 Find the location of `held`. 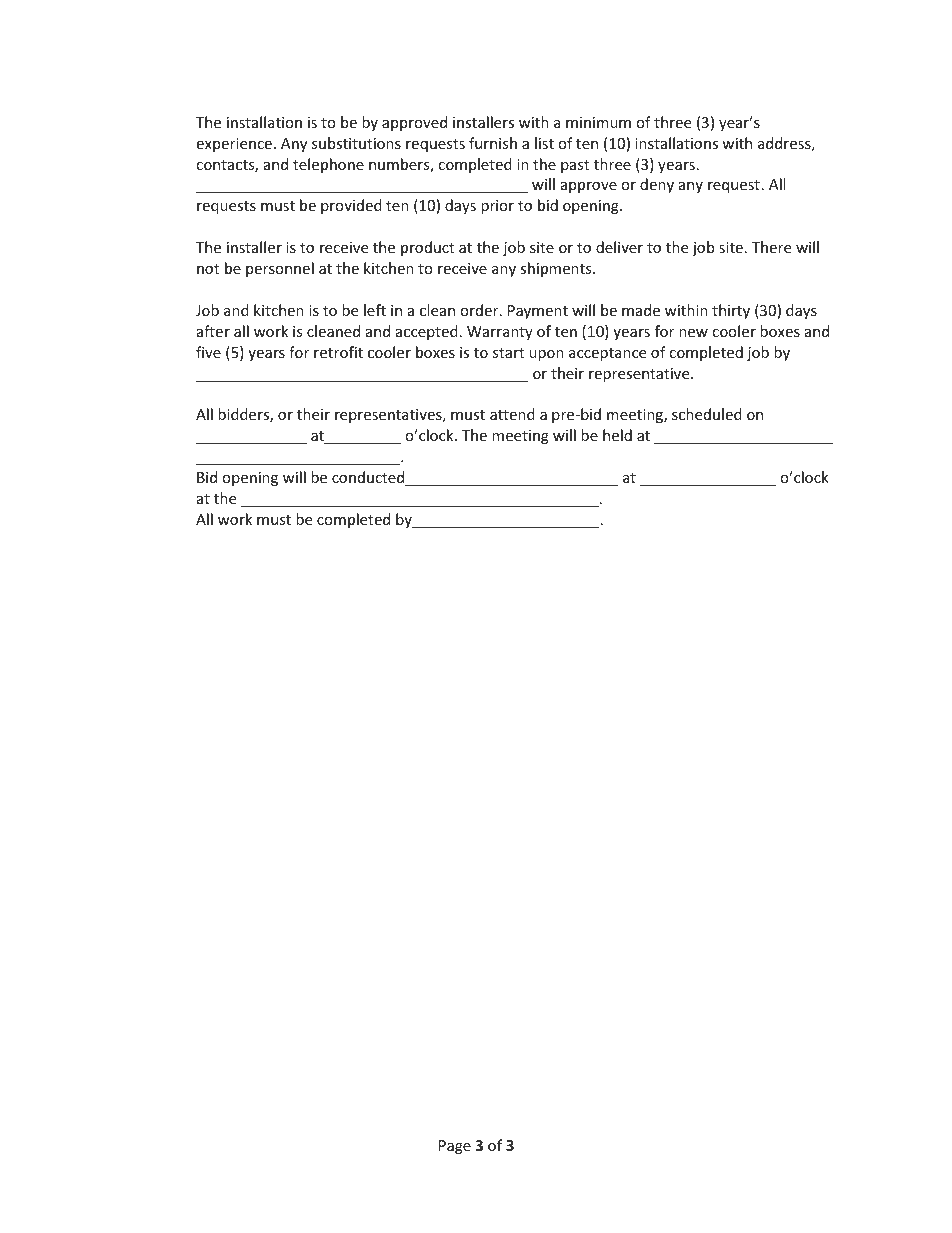

held is located at coordinates (617, 435).
